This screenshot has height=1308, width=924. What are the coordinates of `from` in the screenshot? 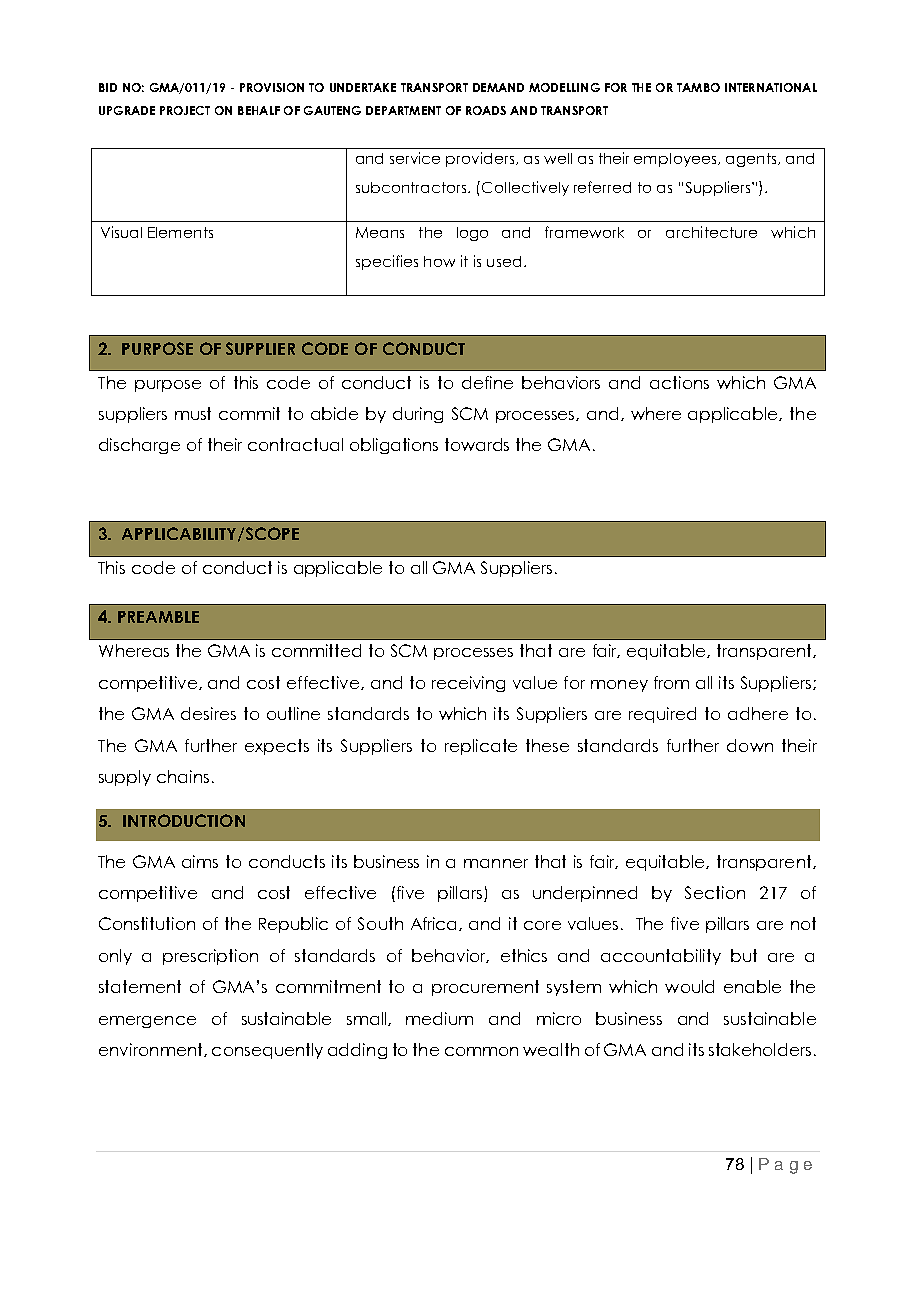 It's located at (671, 682).
